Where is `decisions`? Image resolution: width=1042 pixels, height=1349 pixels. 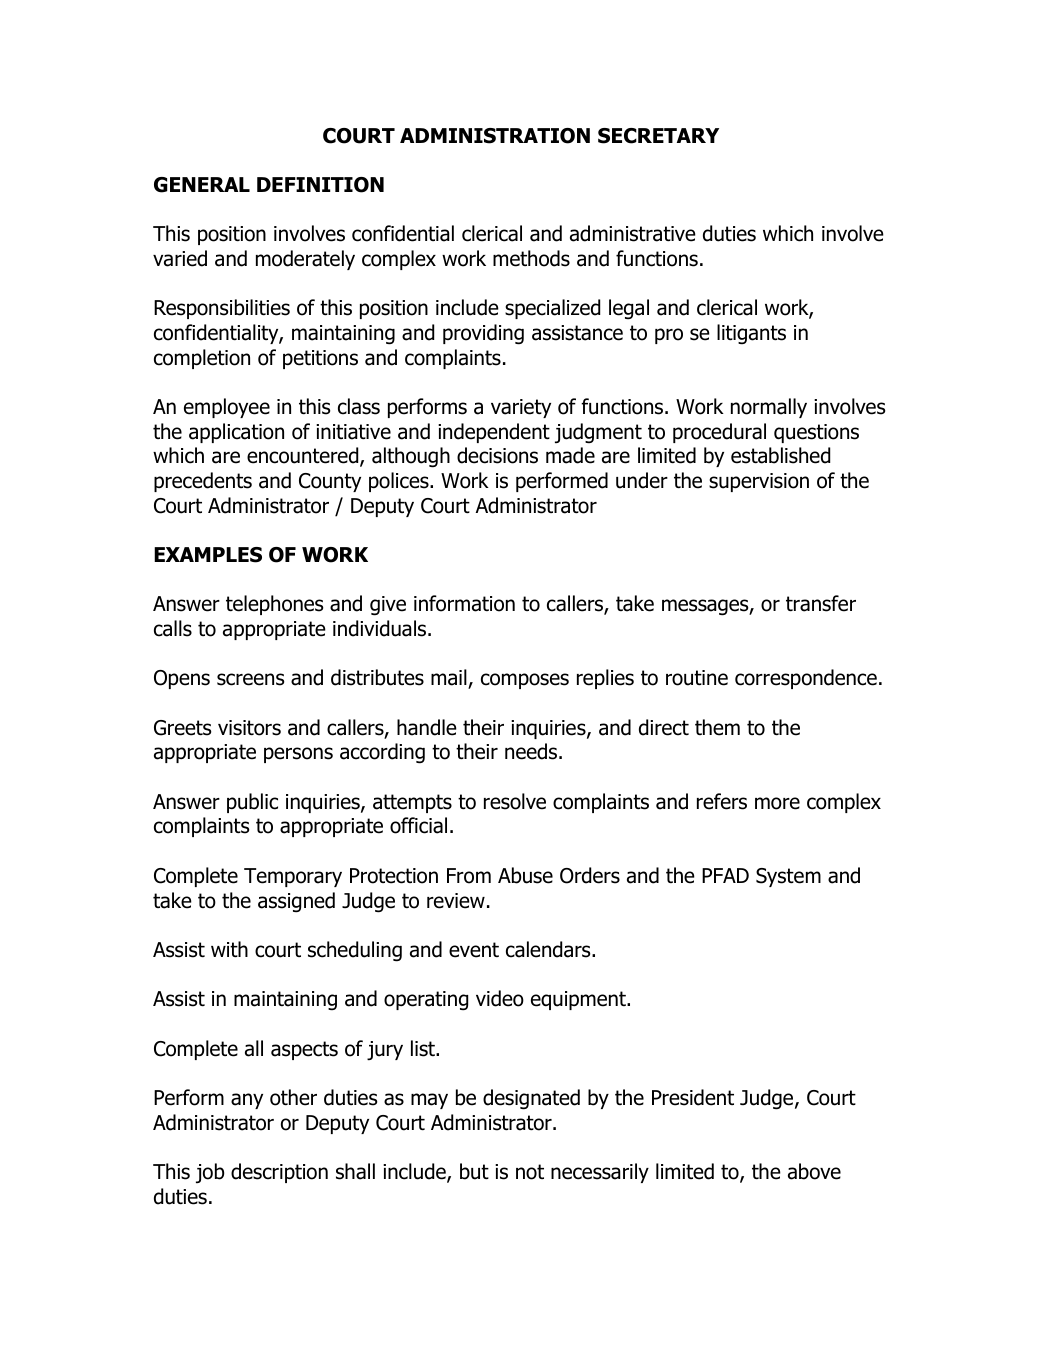
decisions is located at coordinates (497, 455).
